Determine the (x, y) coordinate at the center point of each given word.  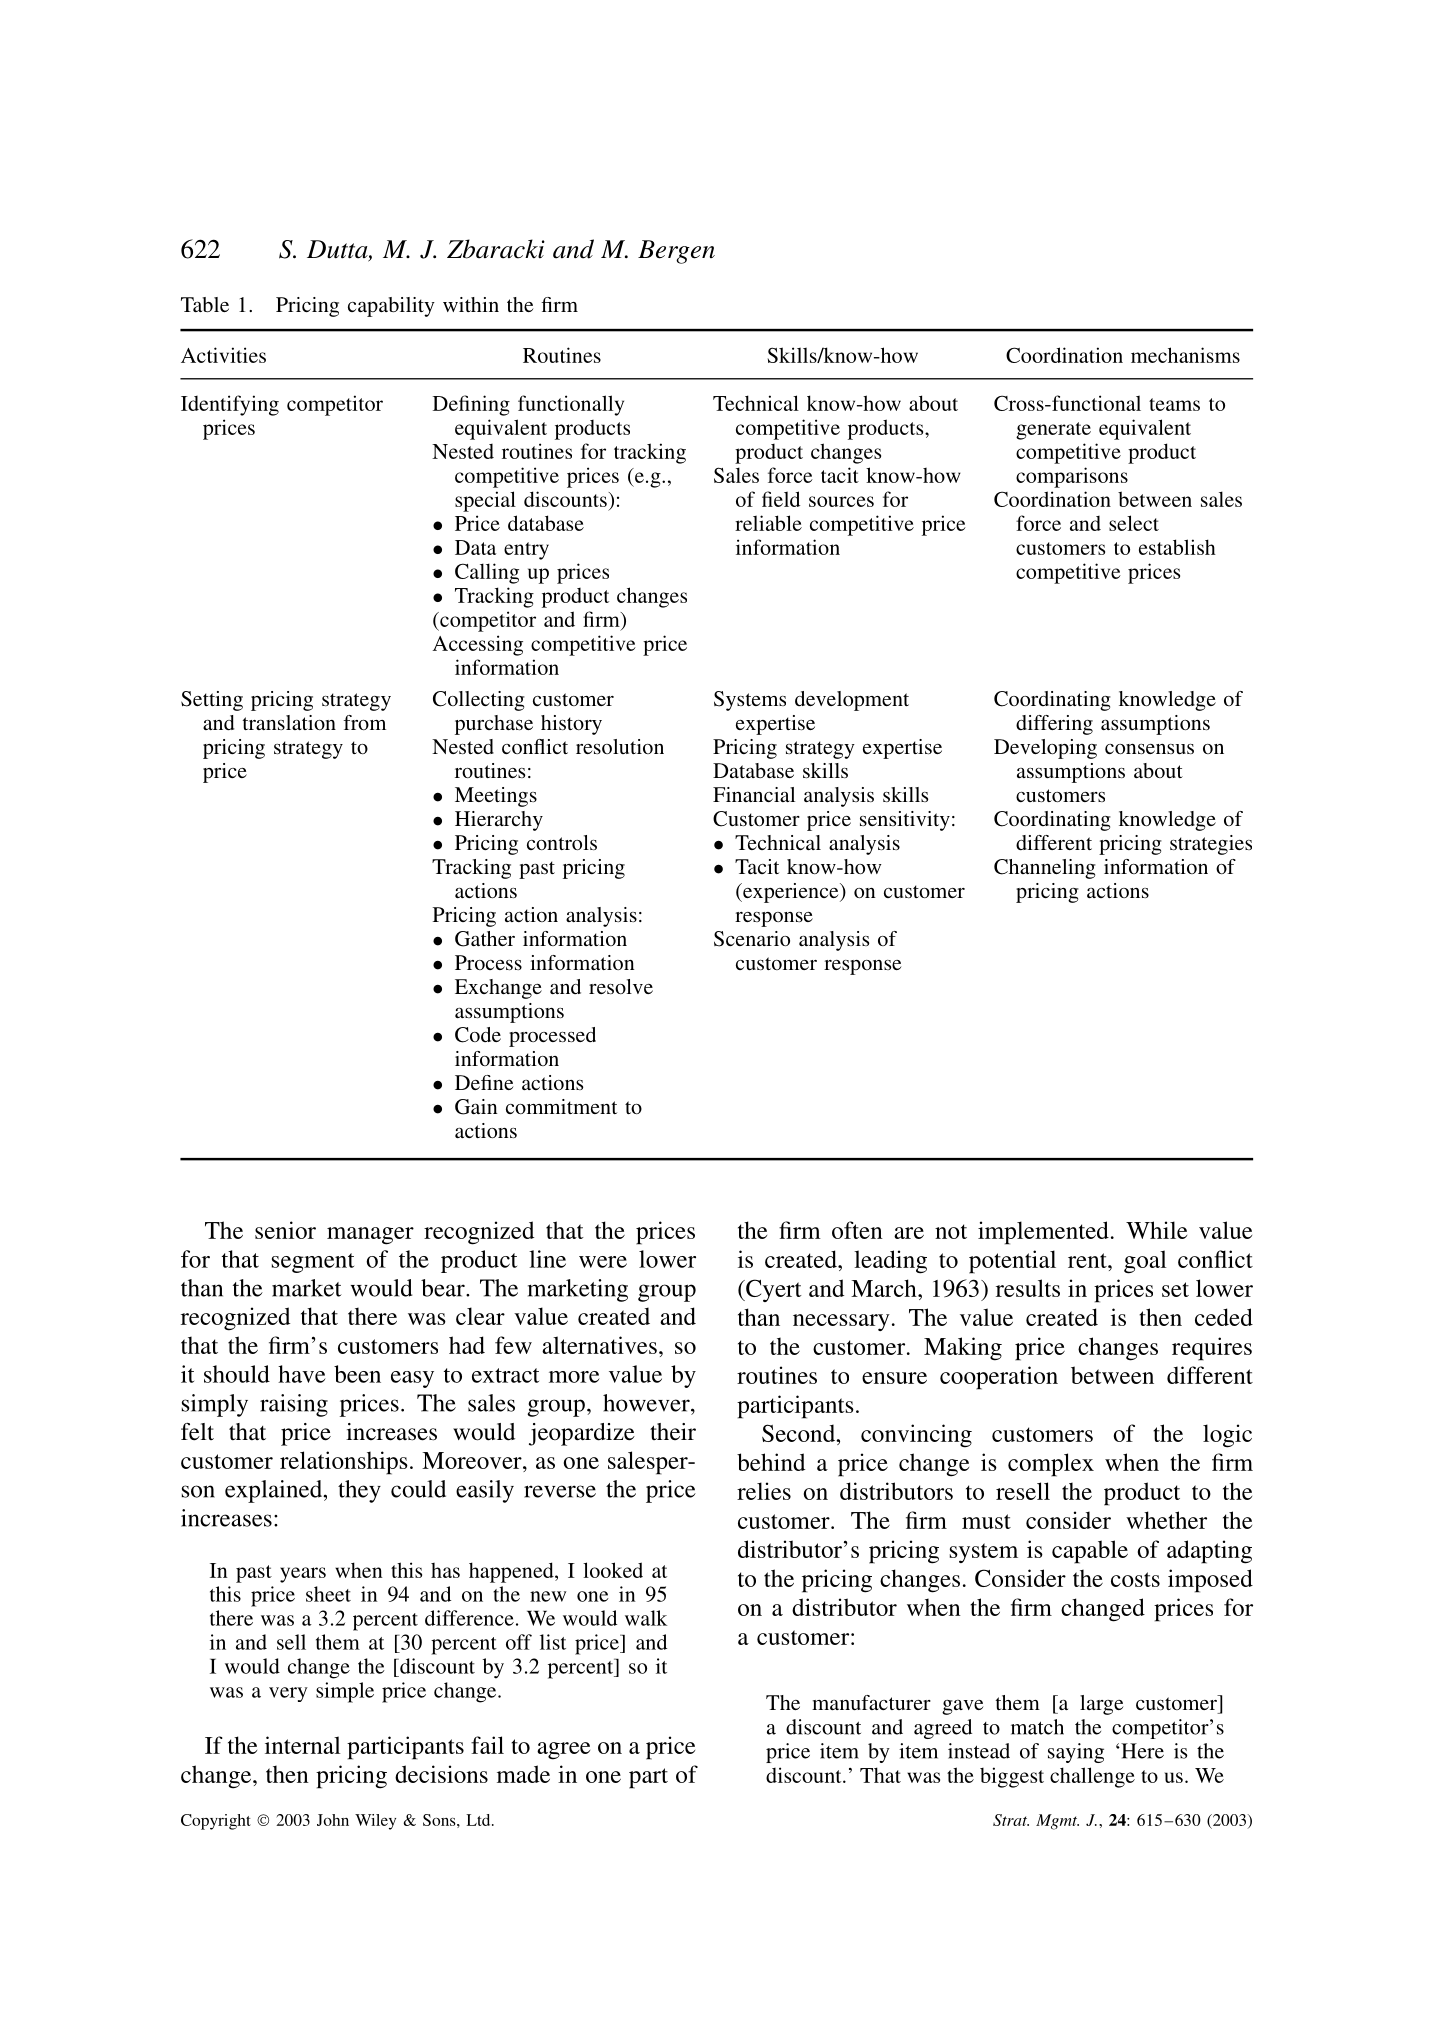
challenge (1092, 1777)
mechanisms (1185, 355)
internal (303, 1745)
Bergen (676, 252)
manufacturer (871, 1702)
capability (391, 307)
